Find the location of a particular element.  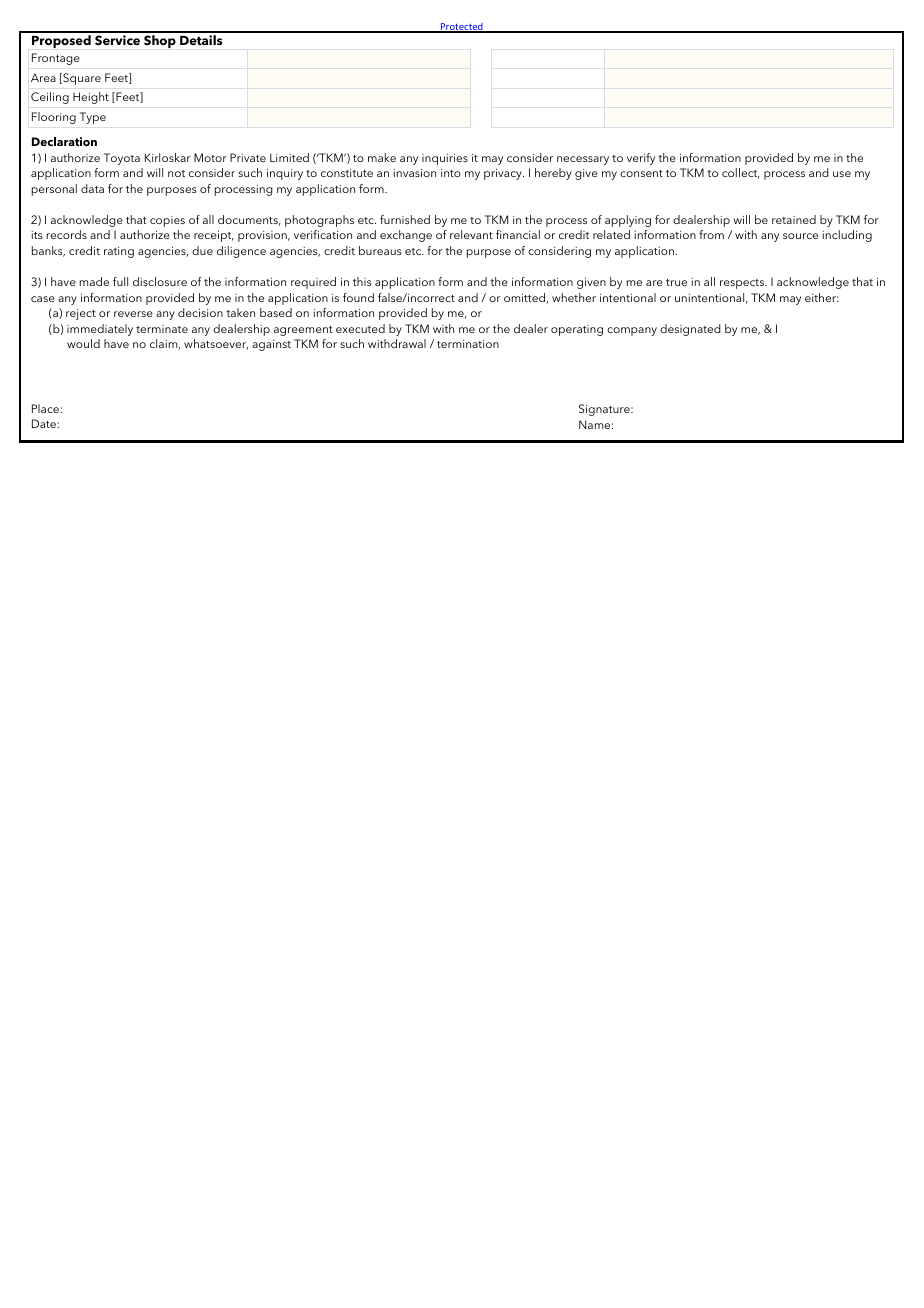

not is located at coordinates (176, 173).
